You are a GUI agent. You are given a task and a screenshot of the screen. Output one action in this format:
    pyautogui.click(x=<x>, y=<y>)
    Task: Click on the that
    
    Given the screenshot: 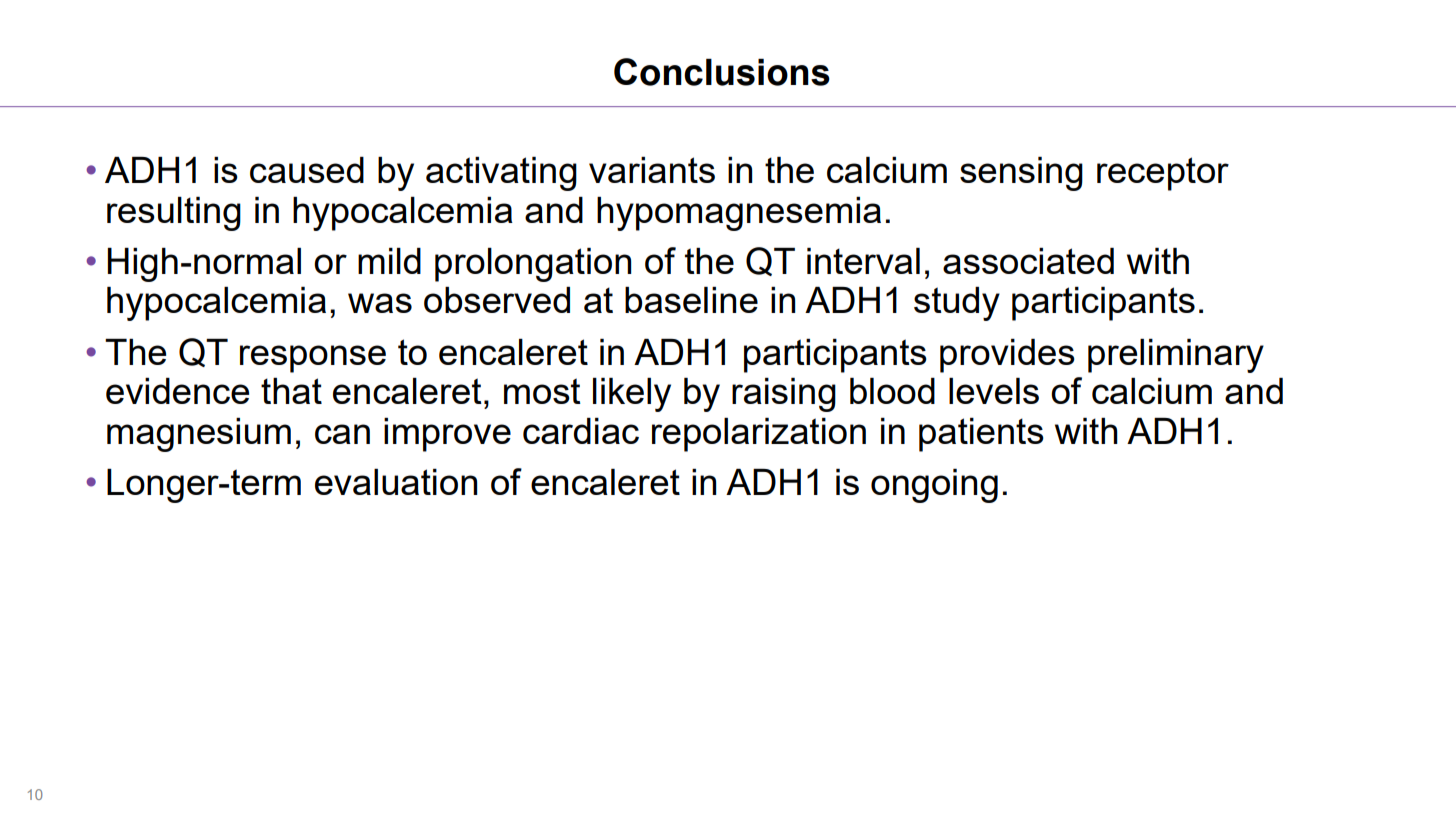 What is the action you would take?
    pyautogui.click(x=291, y=391)
